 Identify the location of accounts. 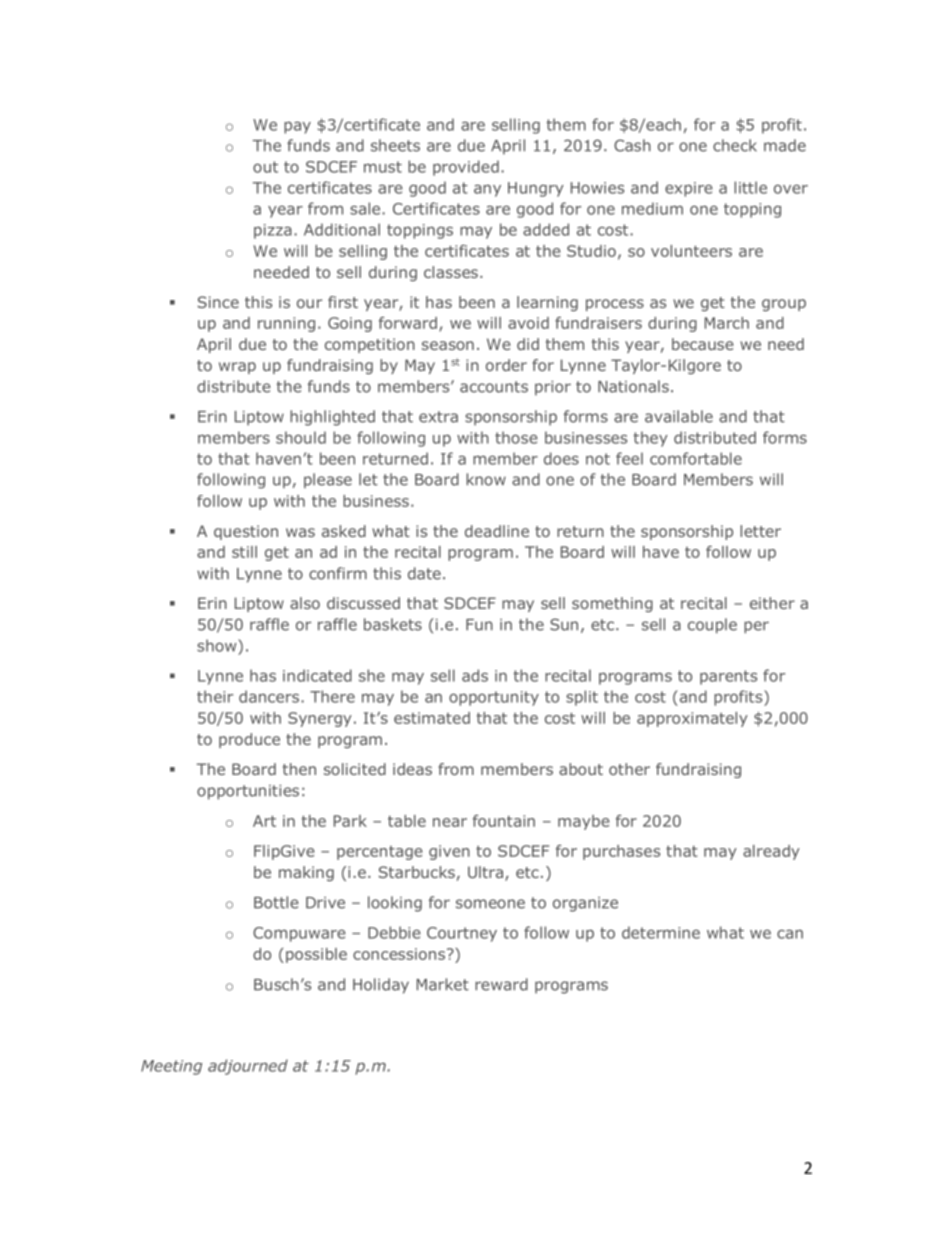
(494, 387).
